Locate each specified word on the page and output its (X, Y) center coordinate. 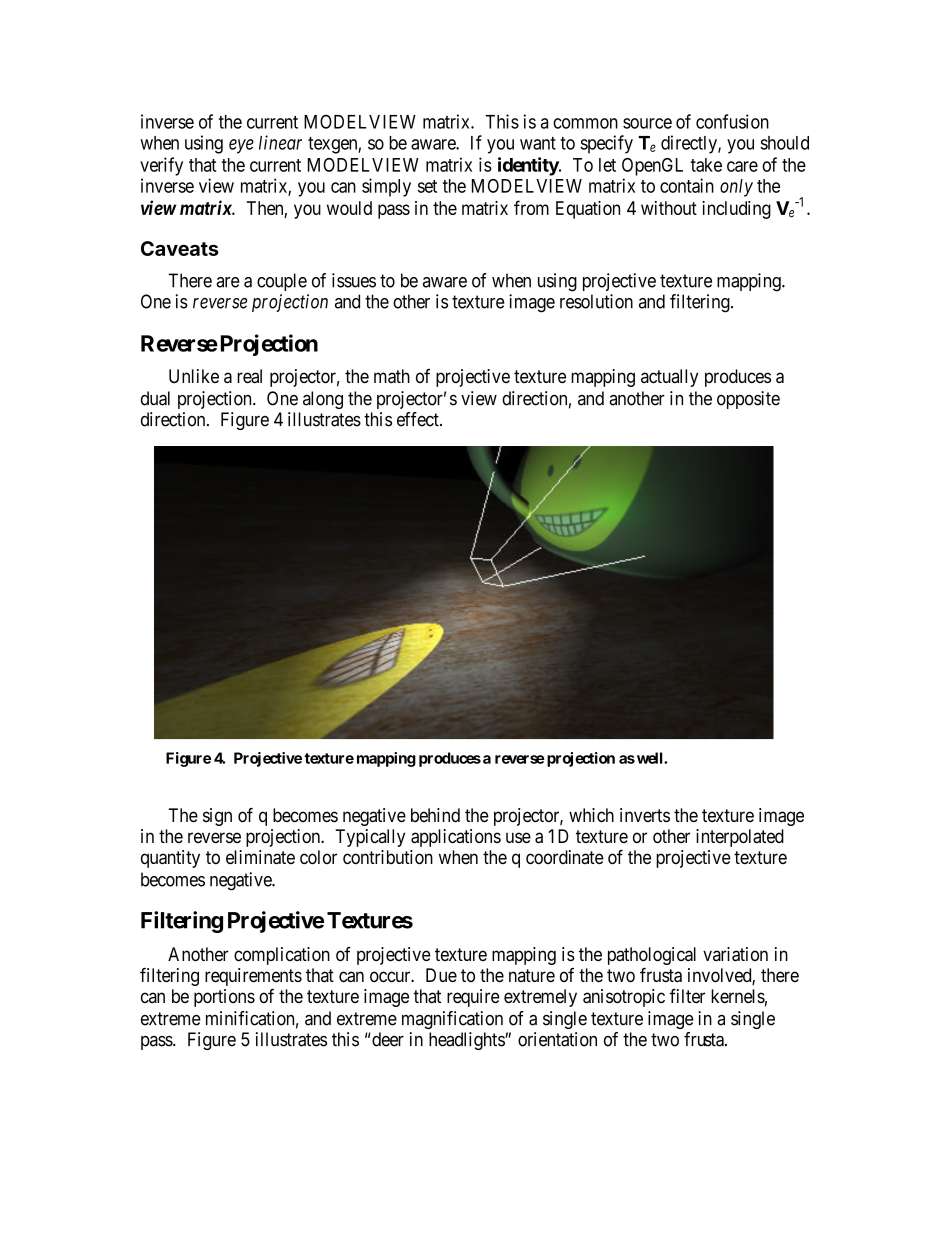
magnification (452, 1020)
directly (690, 144)
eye (241, 146)
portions (224, 998)
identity (529, 166)
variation (735, 954)
